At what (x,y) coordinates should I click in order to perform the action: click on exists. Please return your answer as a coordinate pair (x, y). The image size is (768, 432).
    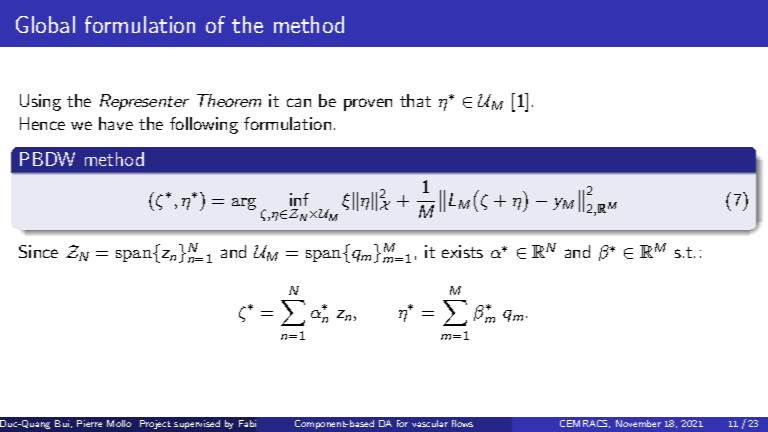
    Looking at the image, I should click on (462, 251).
